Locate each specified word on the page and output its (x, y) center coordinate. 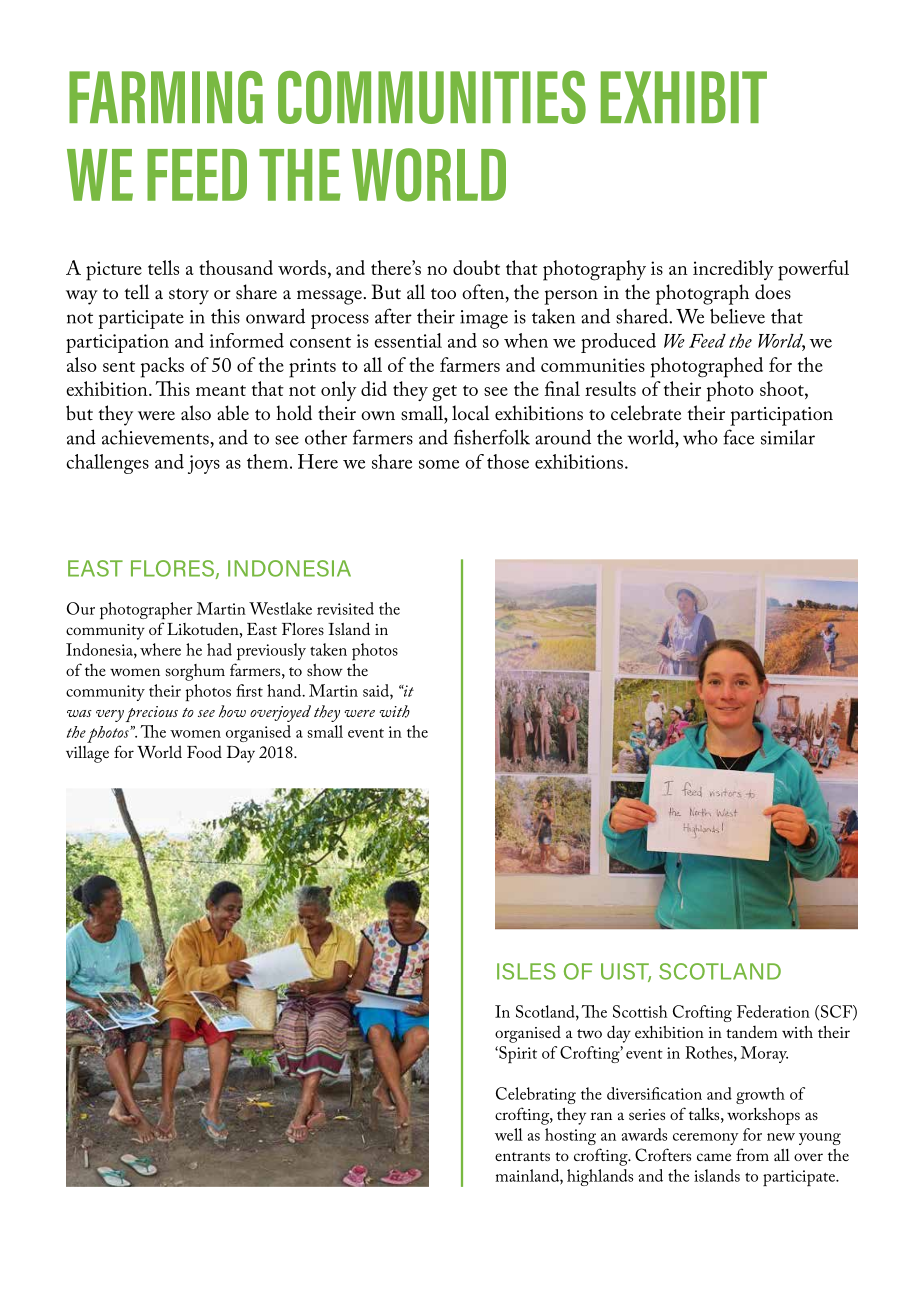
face (738, 437)
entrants (522, 1156)
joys (204, 464)
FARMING (166, 97)
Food (204, 751)
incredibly (733, 270)
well (509, 1134)
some (439, 464)
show (325, 670)
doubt (476, 267)
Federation (773, 1011)
